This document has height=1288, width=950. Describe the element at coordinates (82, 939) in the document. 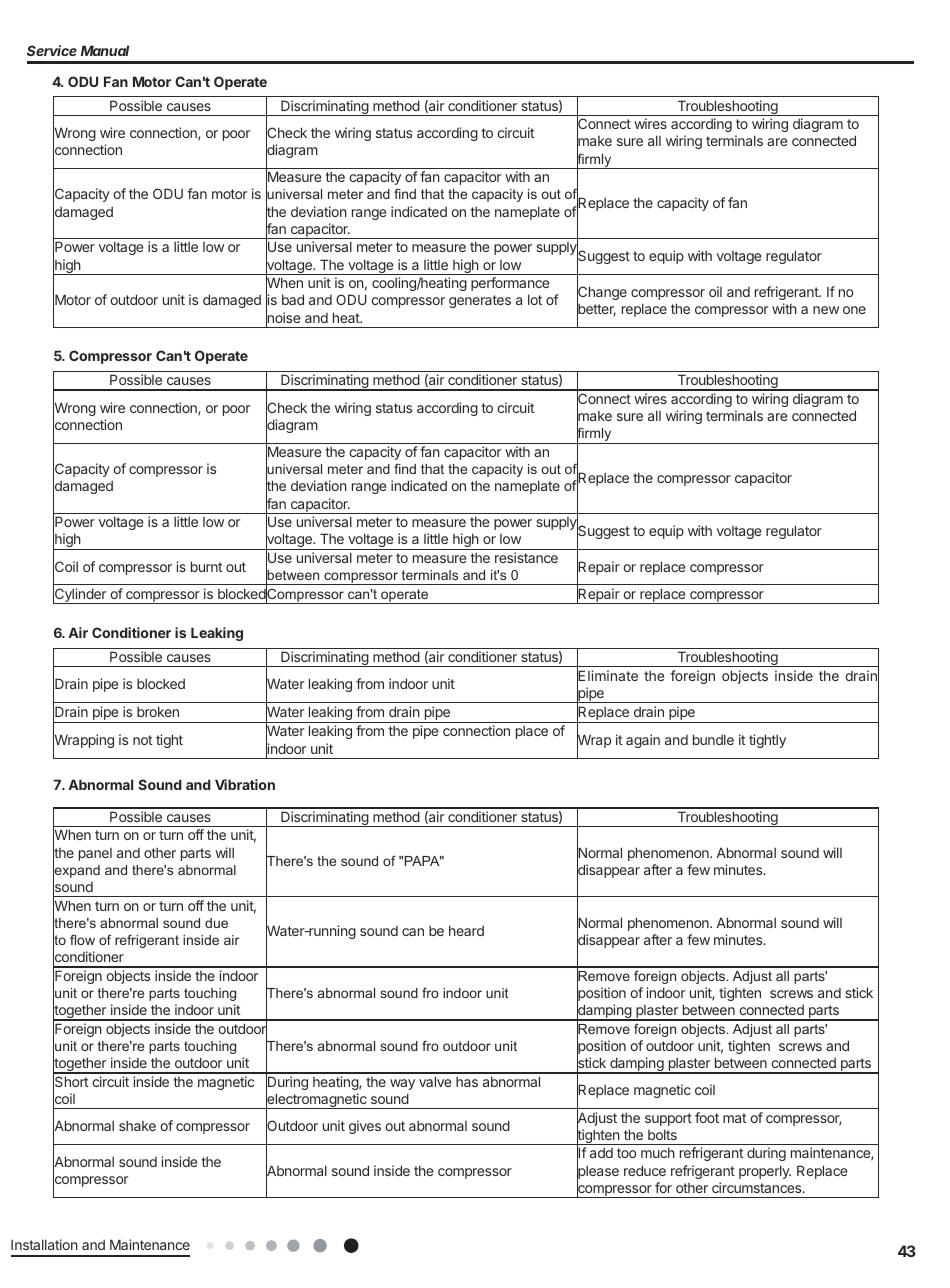

I see `flow` at that location.
